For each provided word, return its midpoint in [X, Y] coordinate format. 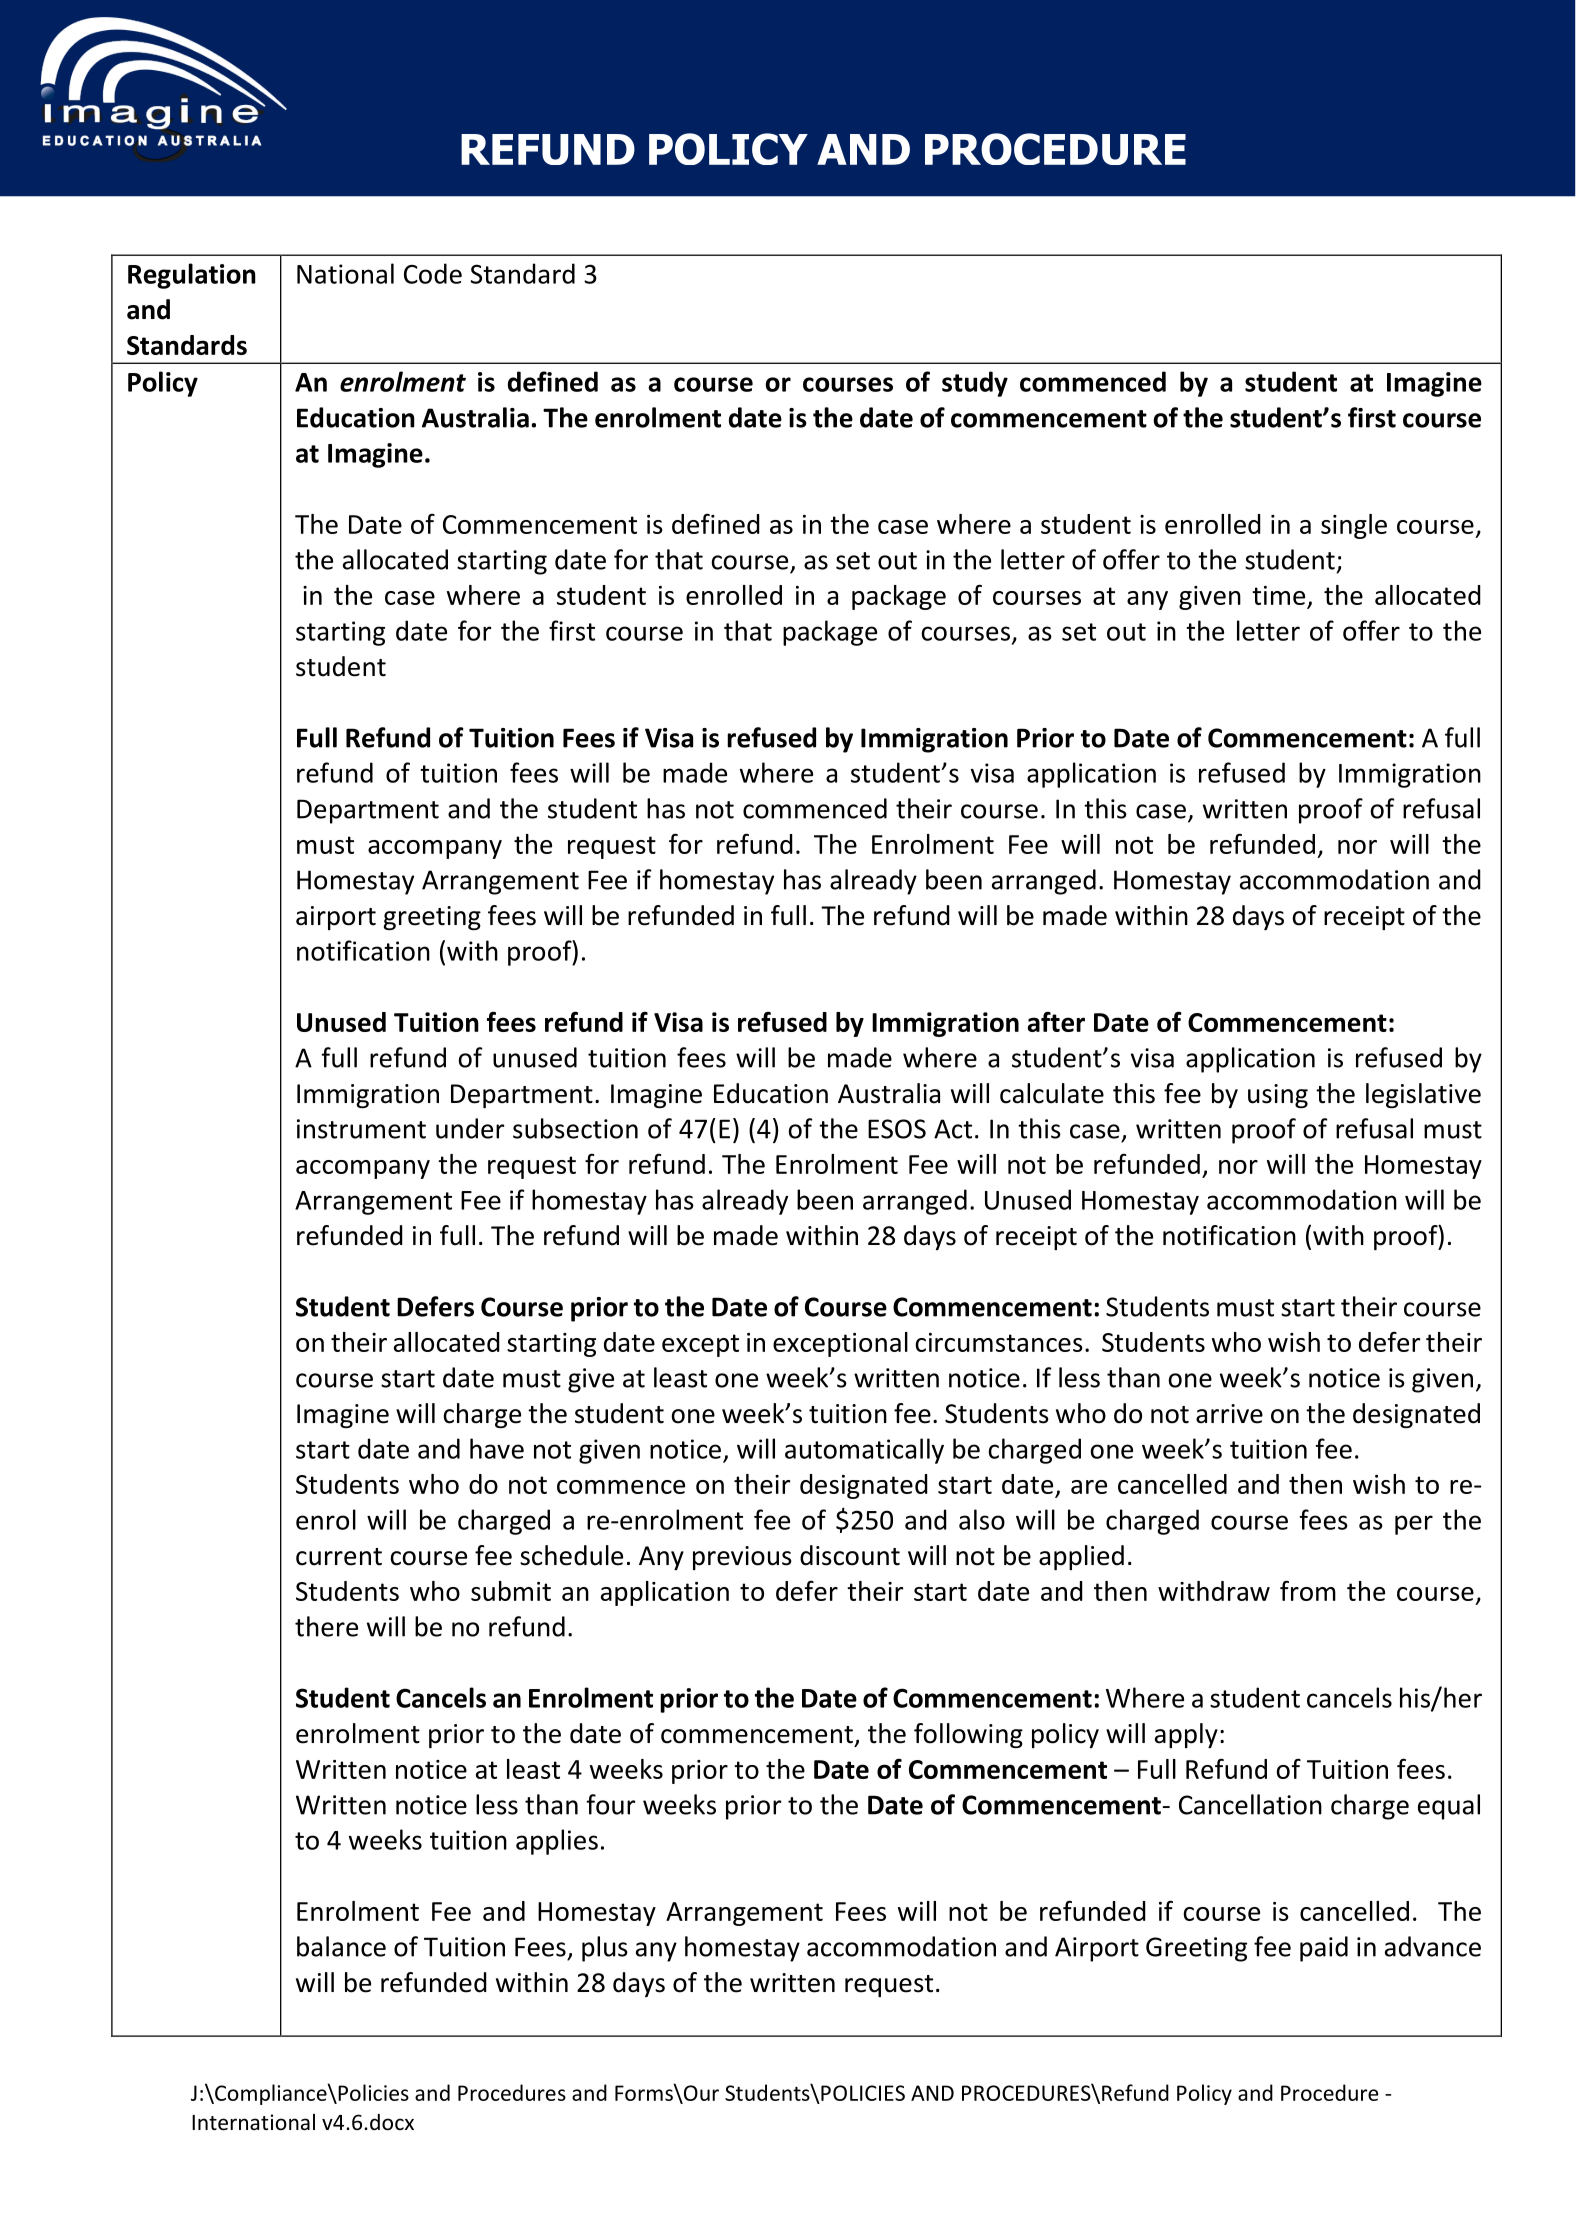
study [975, 384]
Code [433, 273]
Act [953, 1129]
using [1278, 1096]
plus [605, 1949]
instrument [361, 1129]
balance [341, 1946]
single [1354, 526]
